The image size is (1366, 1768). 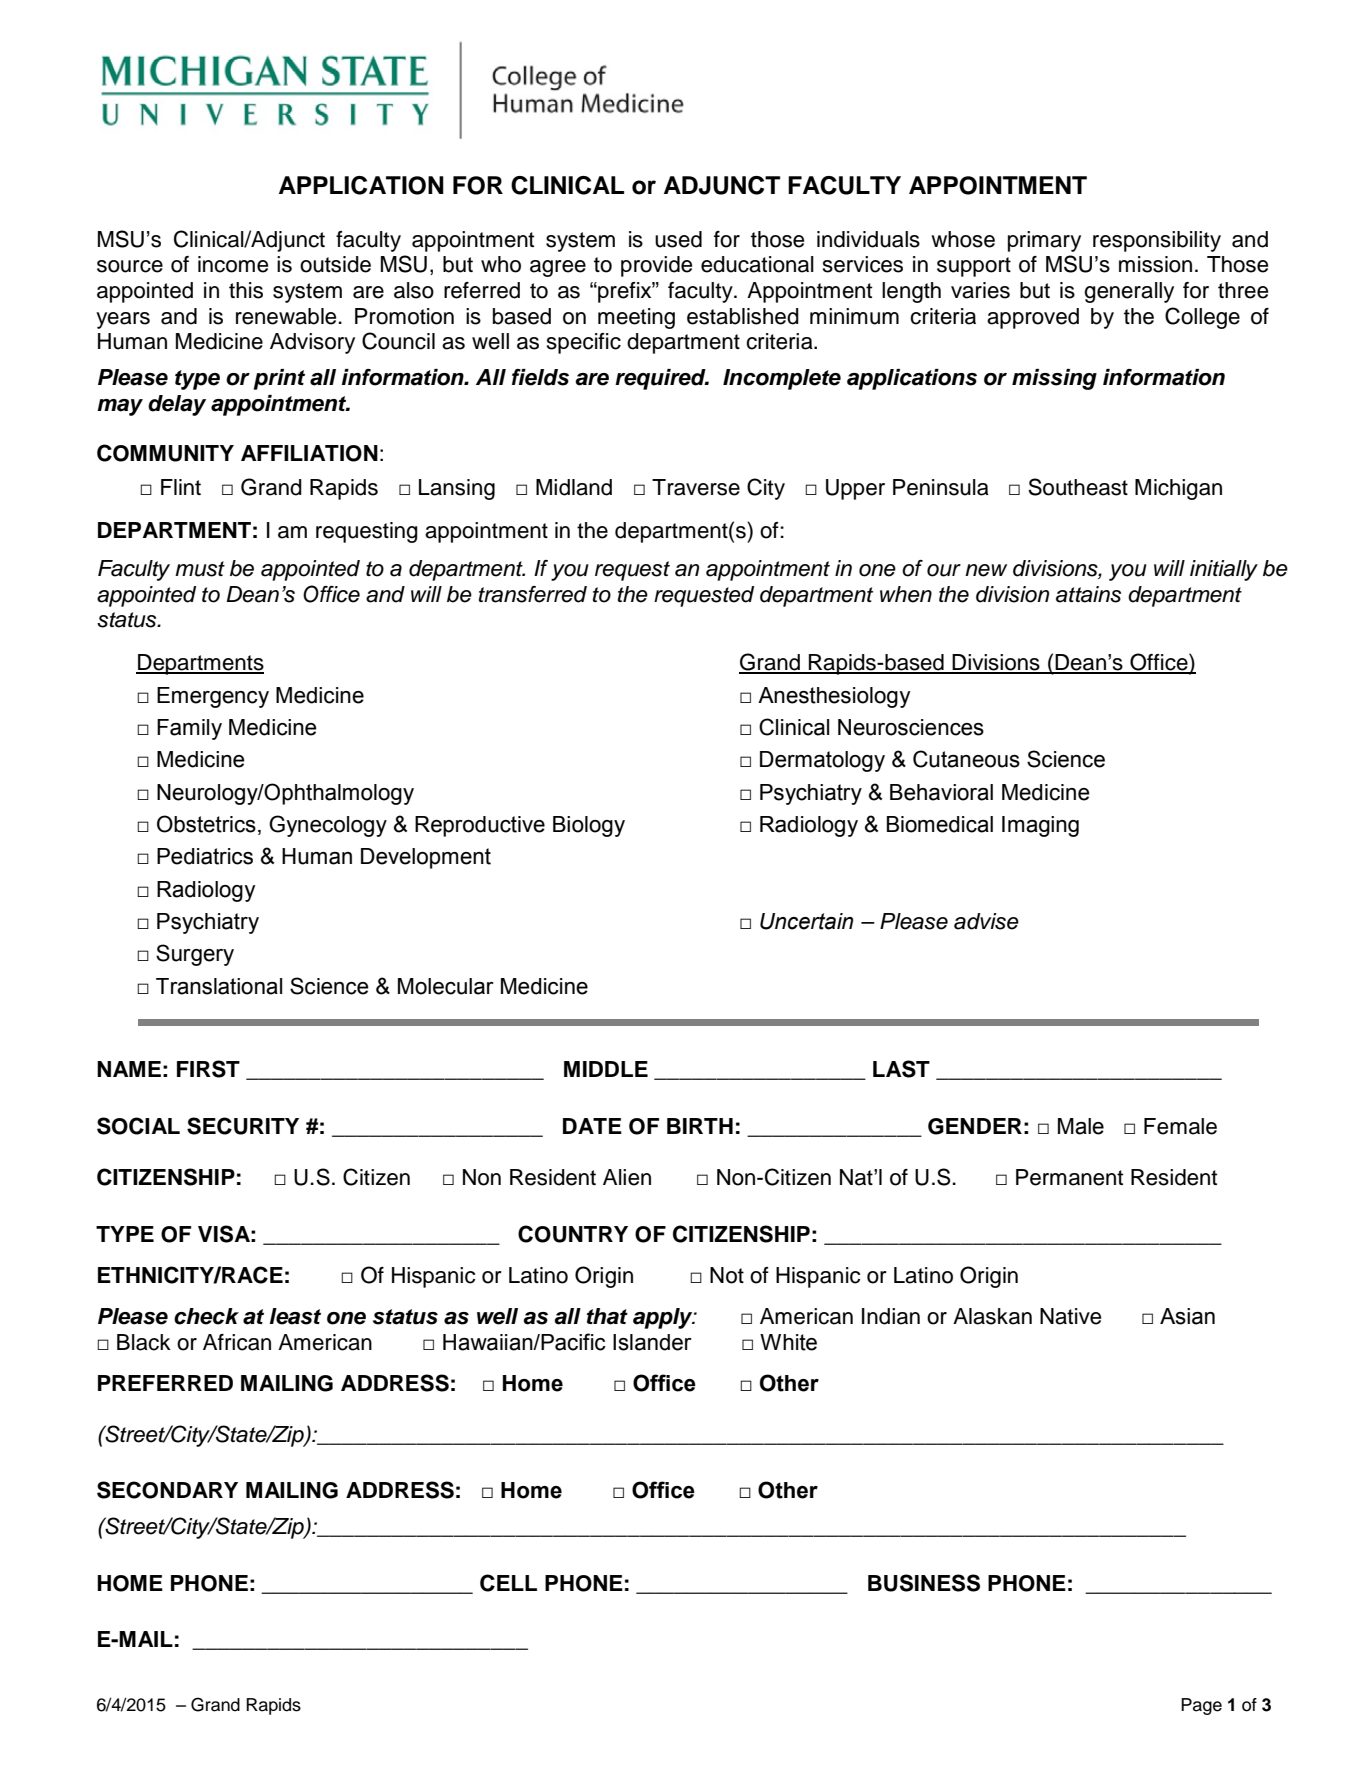 I want to click on least, so click(x=295, y=1316).
